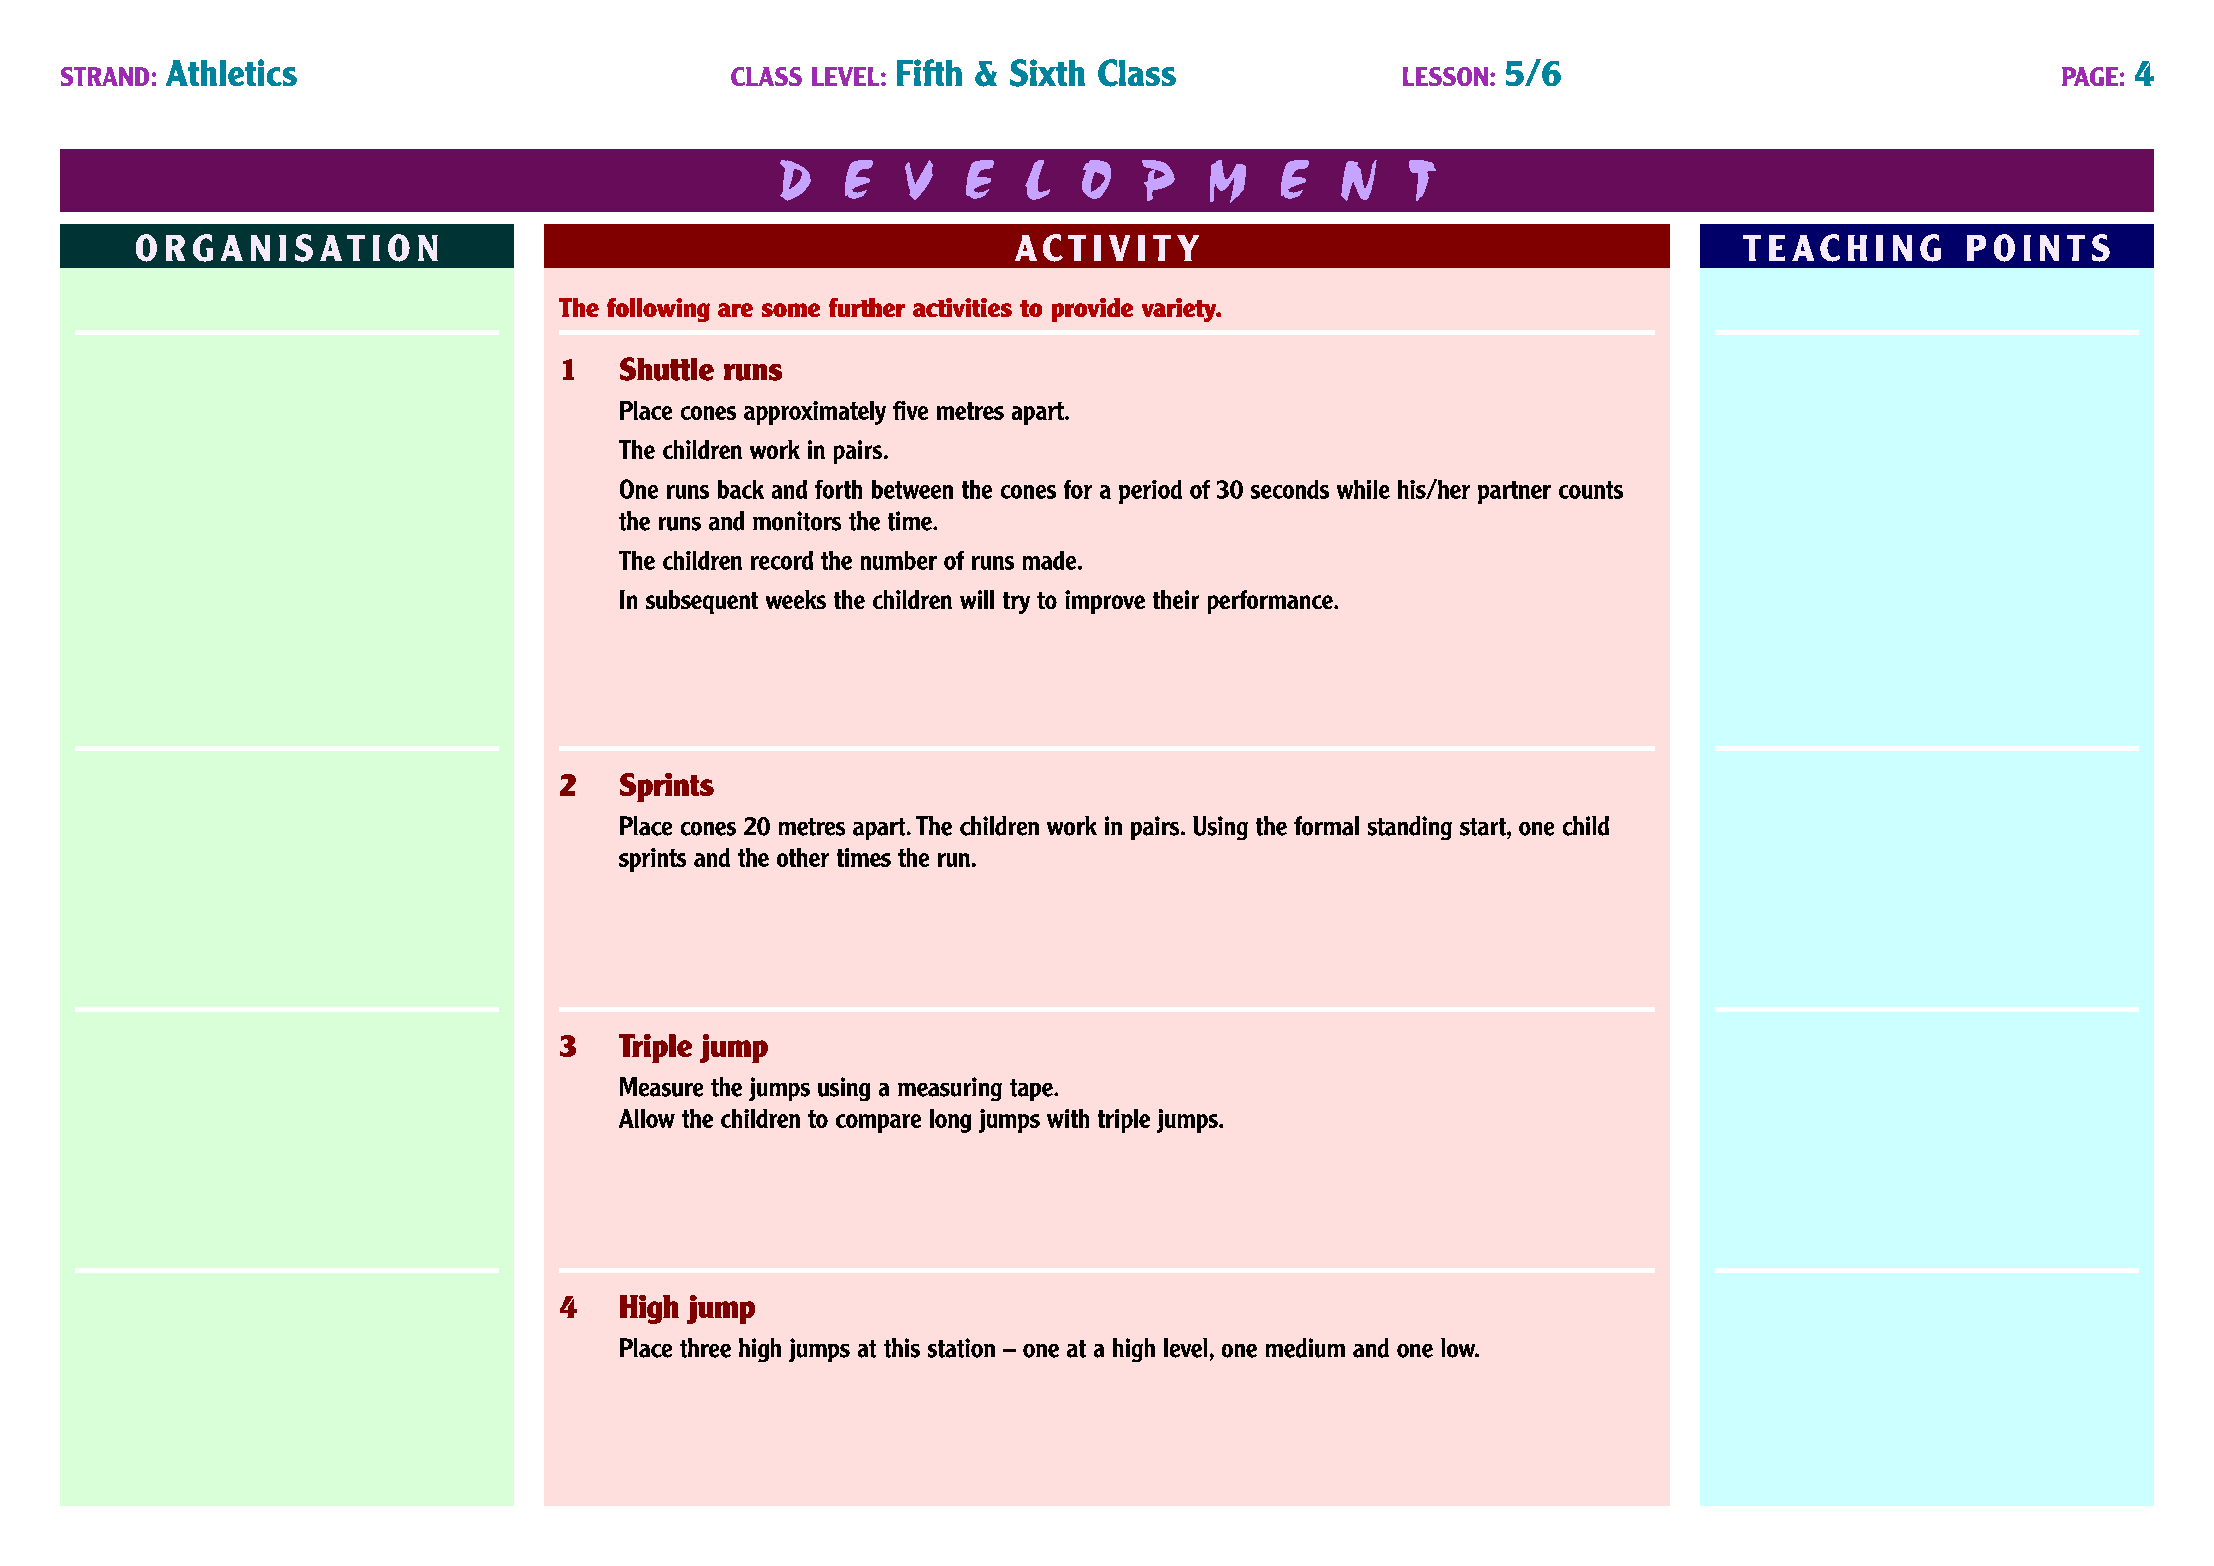 The image size is (2214, 1566). What do you see at coordinates (1016, 603) in the document?
I see `try` at bounding box center [1016, 603].
